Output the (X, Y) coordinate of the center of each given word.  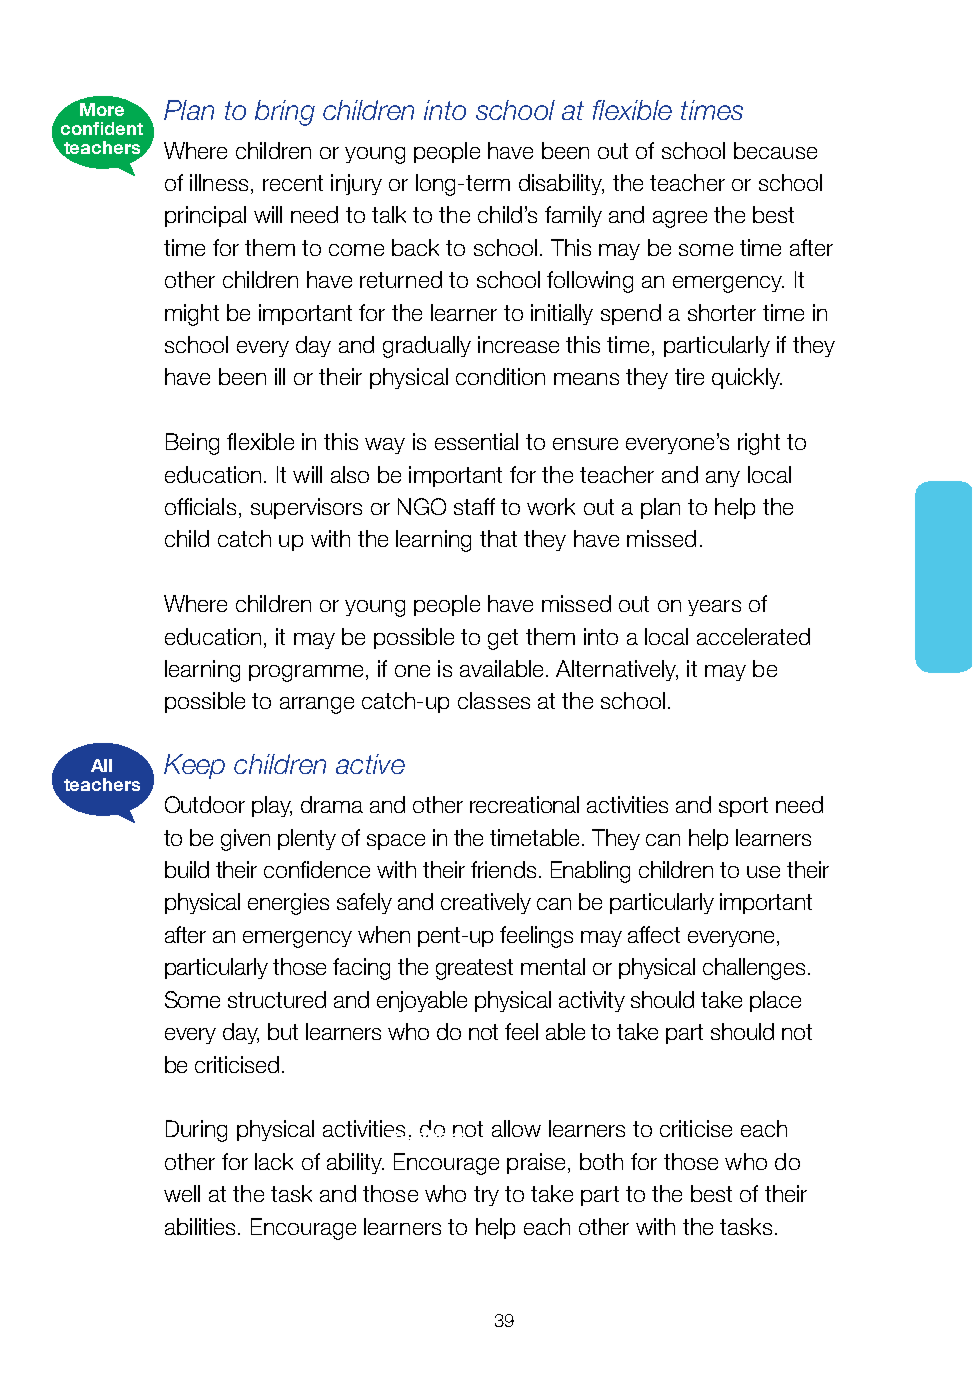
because (775, 150)
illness (219, 182)
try (486, 1196)
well (182, 1193)
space (396, 842)
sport (743, 807)
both (601, 1161)
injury (356, 184)
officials (200, 506)
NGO (422, 506)
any (723, 479)
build (187, 869)
